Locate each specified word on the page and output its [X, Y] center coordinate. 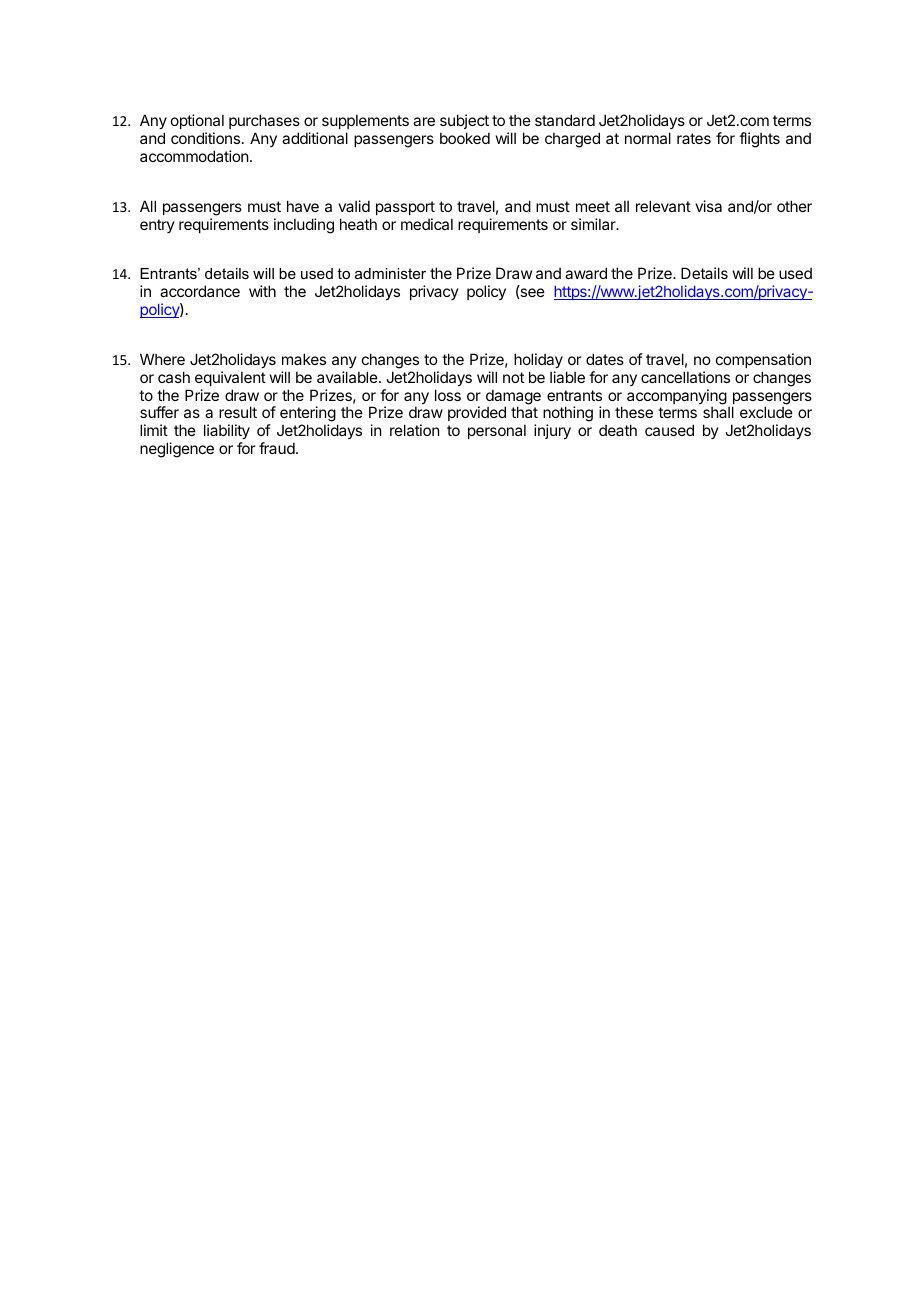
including [304, 226]
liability [227, 433]
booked [465, 138]
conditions [205, 138]
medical [427, 224]
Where [162, 359]
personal [497, 431]
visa [708, 206]
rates [694, 138]
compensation [763, 360]
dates [605, 359]
